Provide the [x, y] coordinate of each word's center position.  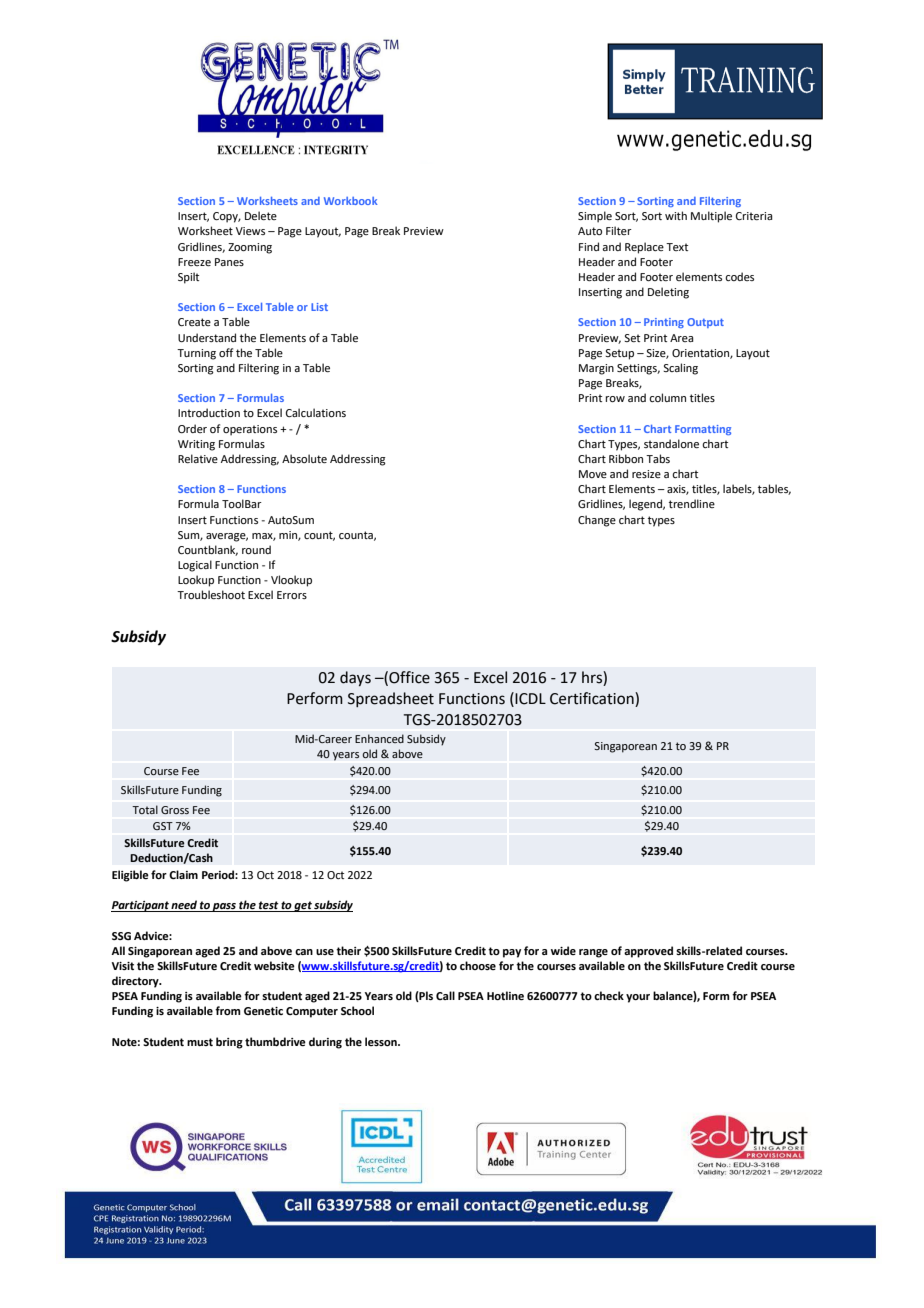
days [355, 678]
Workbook [350, 201]
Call [445, 995]
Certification [593, 699]
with [676, 215]
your [638, 998]
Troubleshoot [211, 594]
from [228, 1010]
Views [250, 231]
